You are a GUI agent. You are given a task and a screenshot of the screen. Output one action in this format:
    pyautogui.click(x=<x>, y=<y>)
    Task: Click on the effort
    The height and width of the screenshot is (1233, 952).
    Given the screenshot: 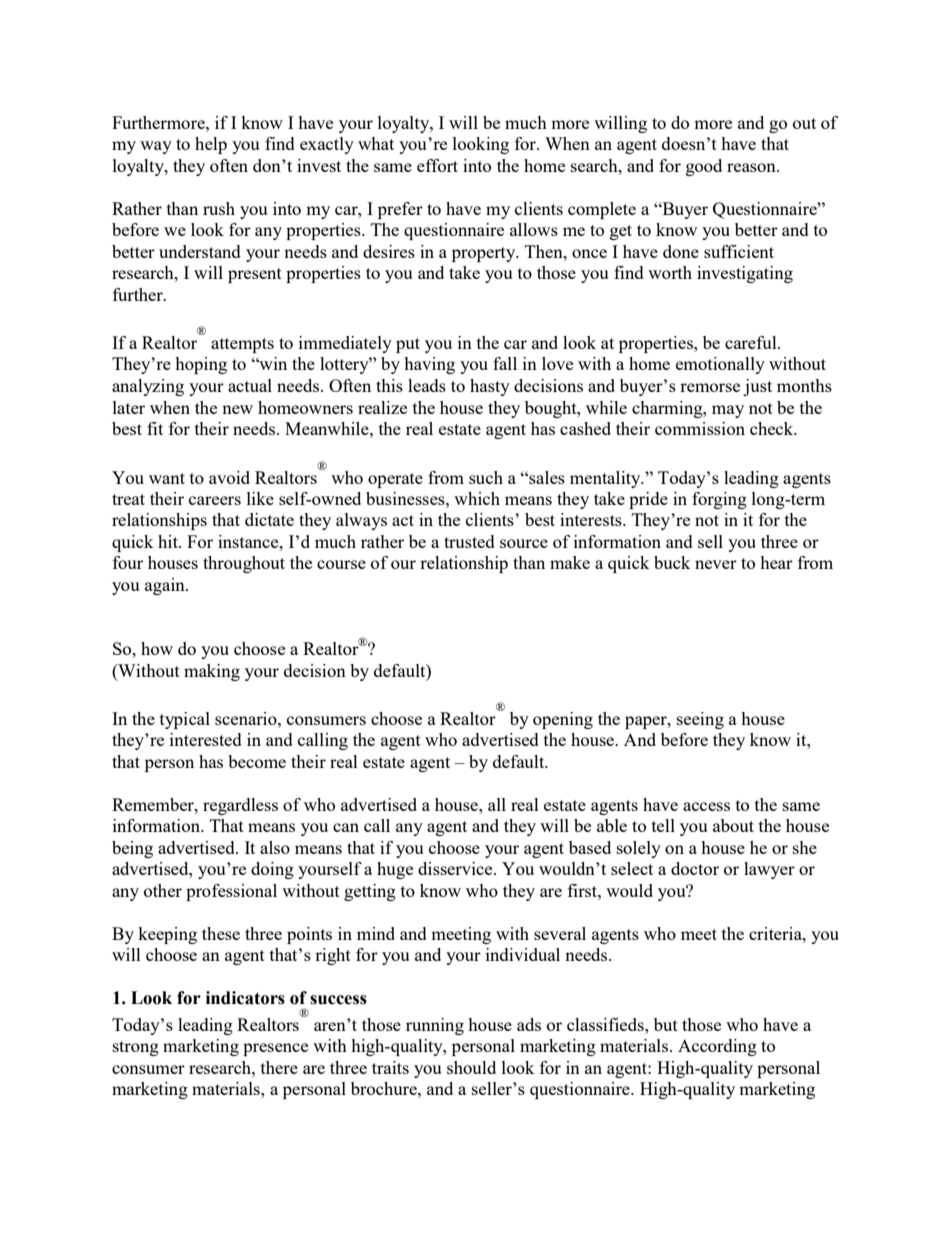 What is the action you would take?
    pyautogui.click(x=437, y=165)
